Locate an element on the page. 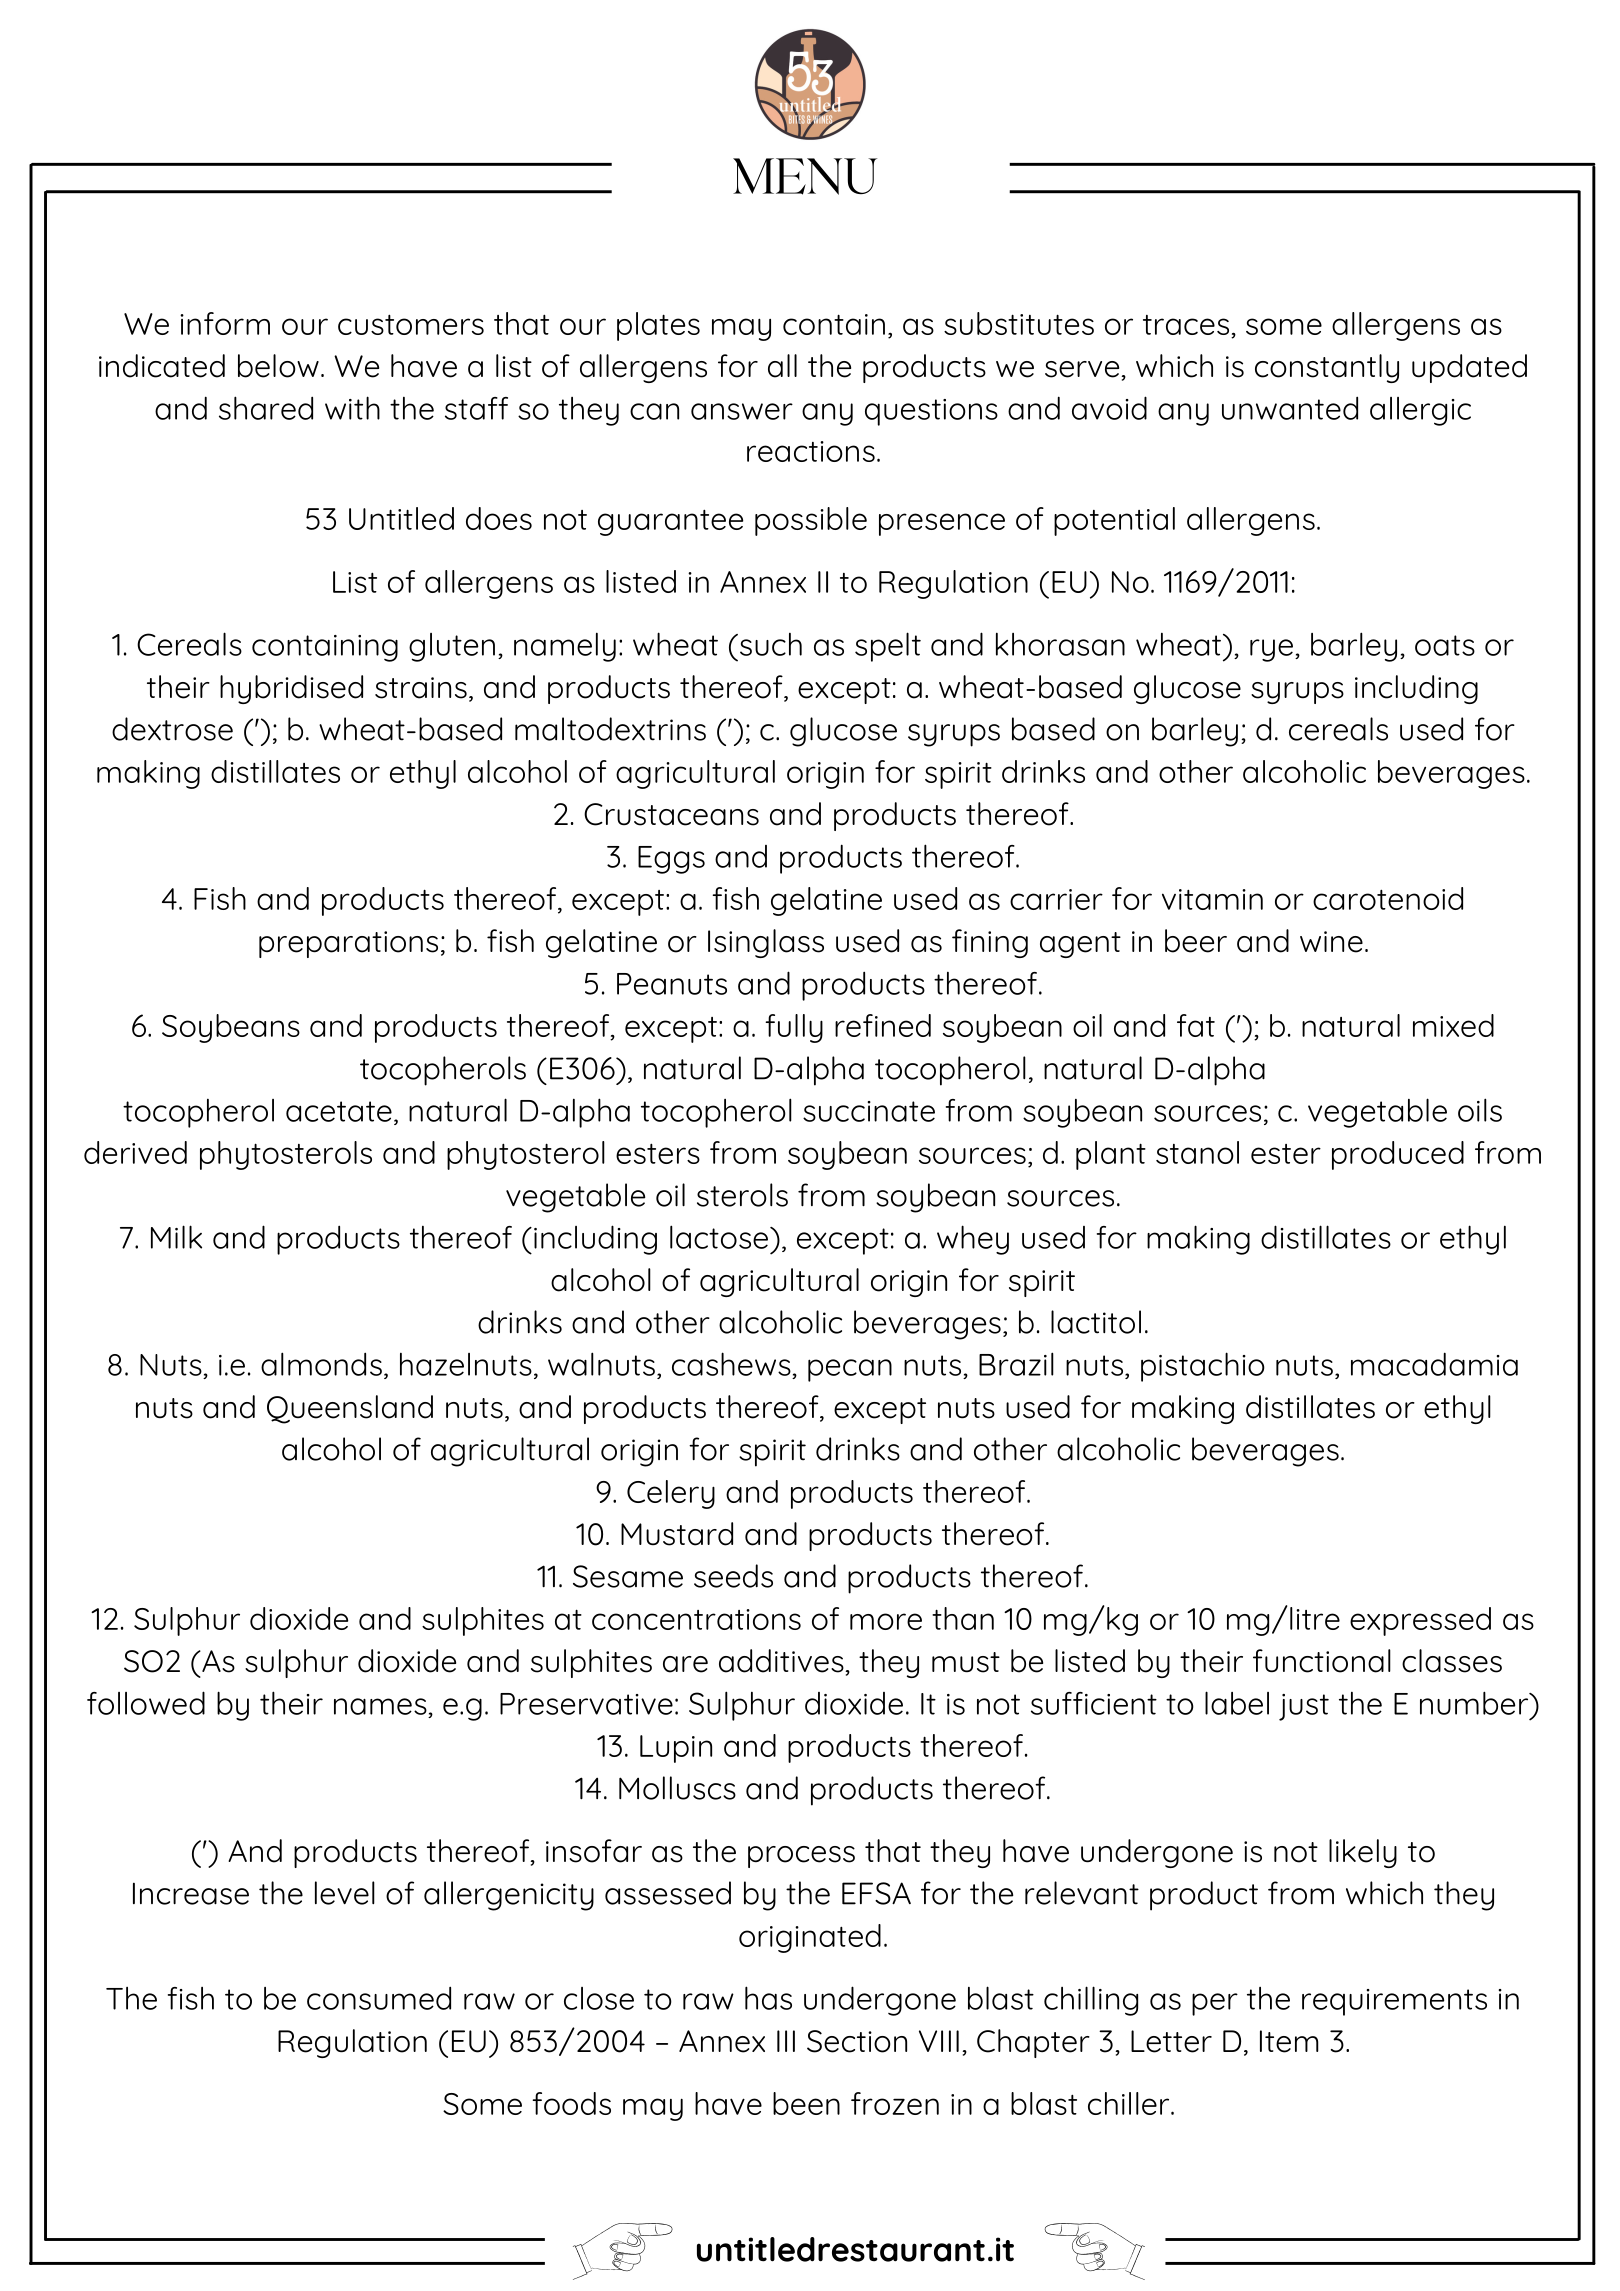  traces is located at coordinates (1187, 326).
